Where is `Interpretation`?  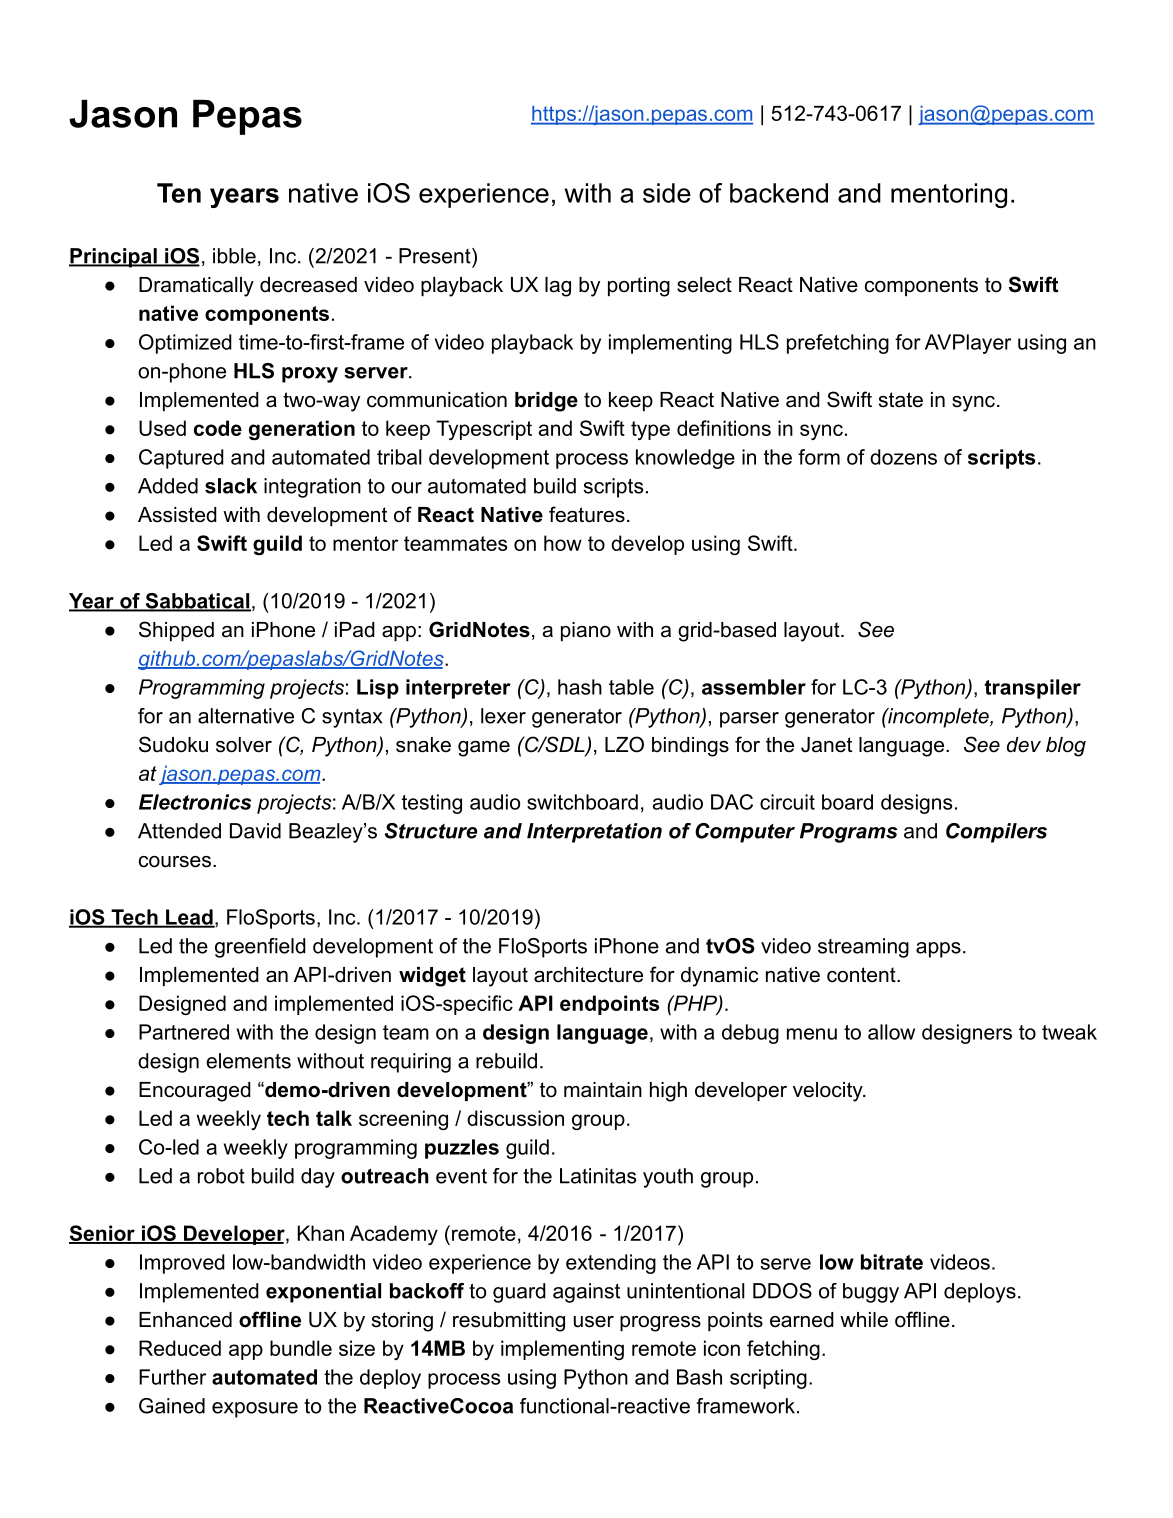
Interpretation is located at coordinates (594, 833).
